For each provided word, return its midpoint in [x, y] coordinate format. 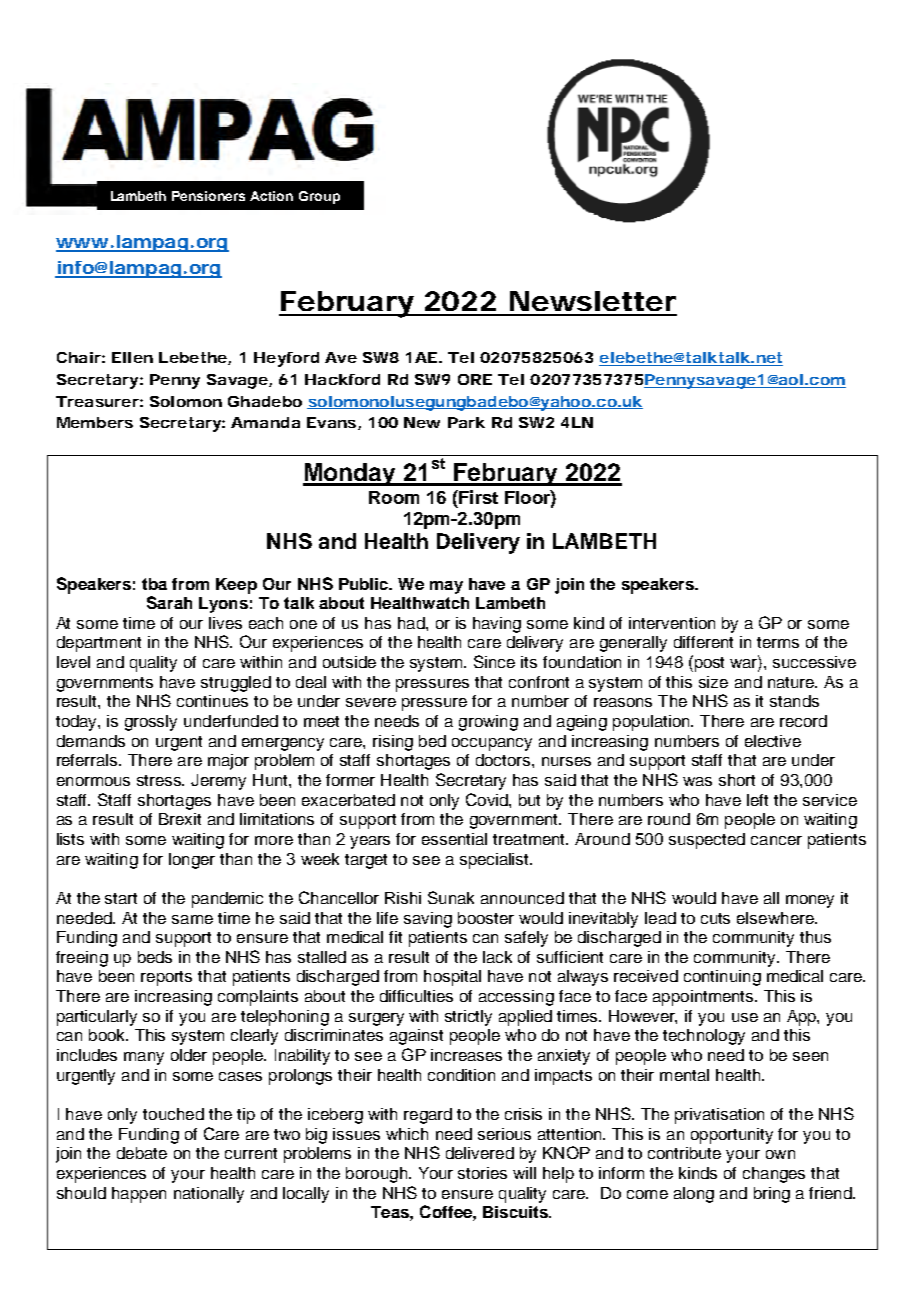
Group [319, 197]
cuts [715, 918]
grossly [151, 723]
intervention [672, 623]
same [192, 919]
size [713, 682]
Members [95, 422]
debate [142, 1153]
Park [466, 422]
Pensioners [208, 196]
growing [488, 723]
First [477, 497]
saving [428, 920]
